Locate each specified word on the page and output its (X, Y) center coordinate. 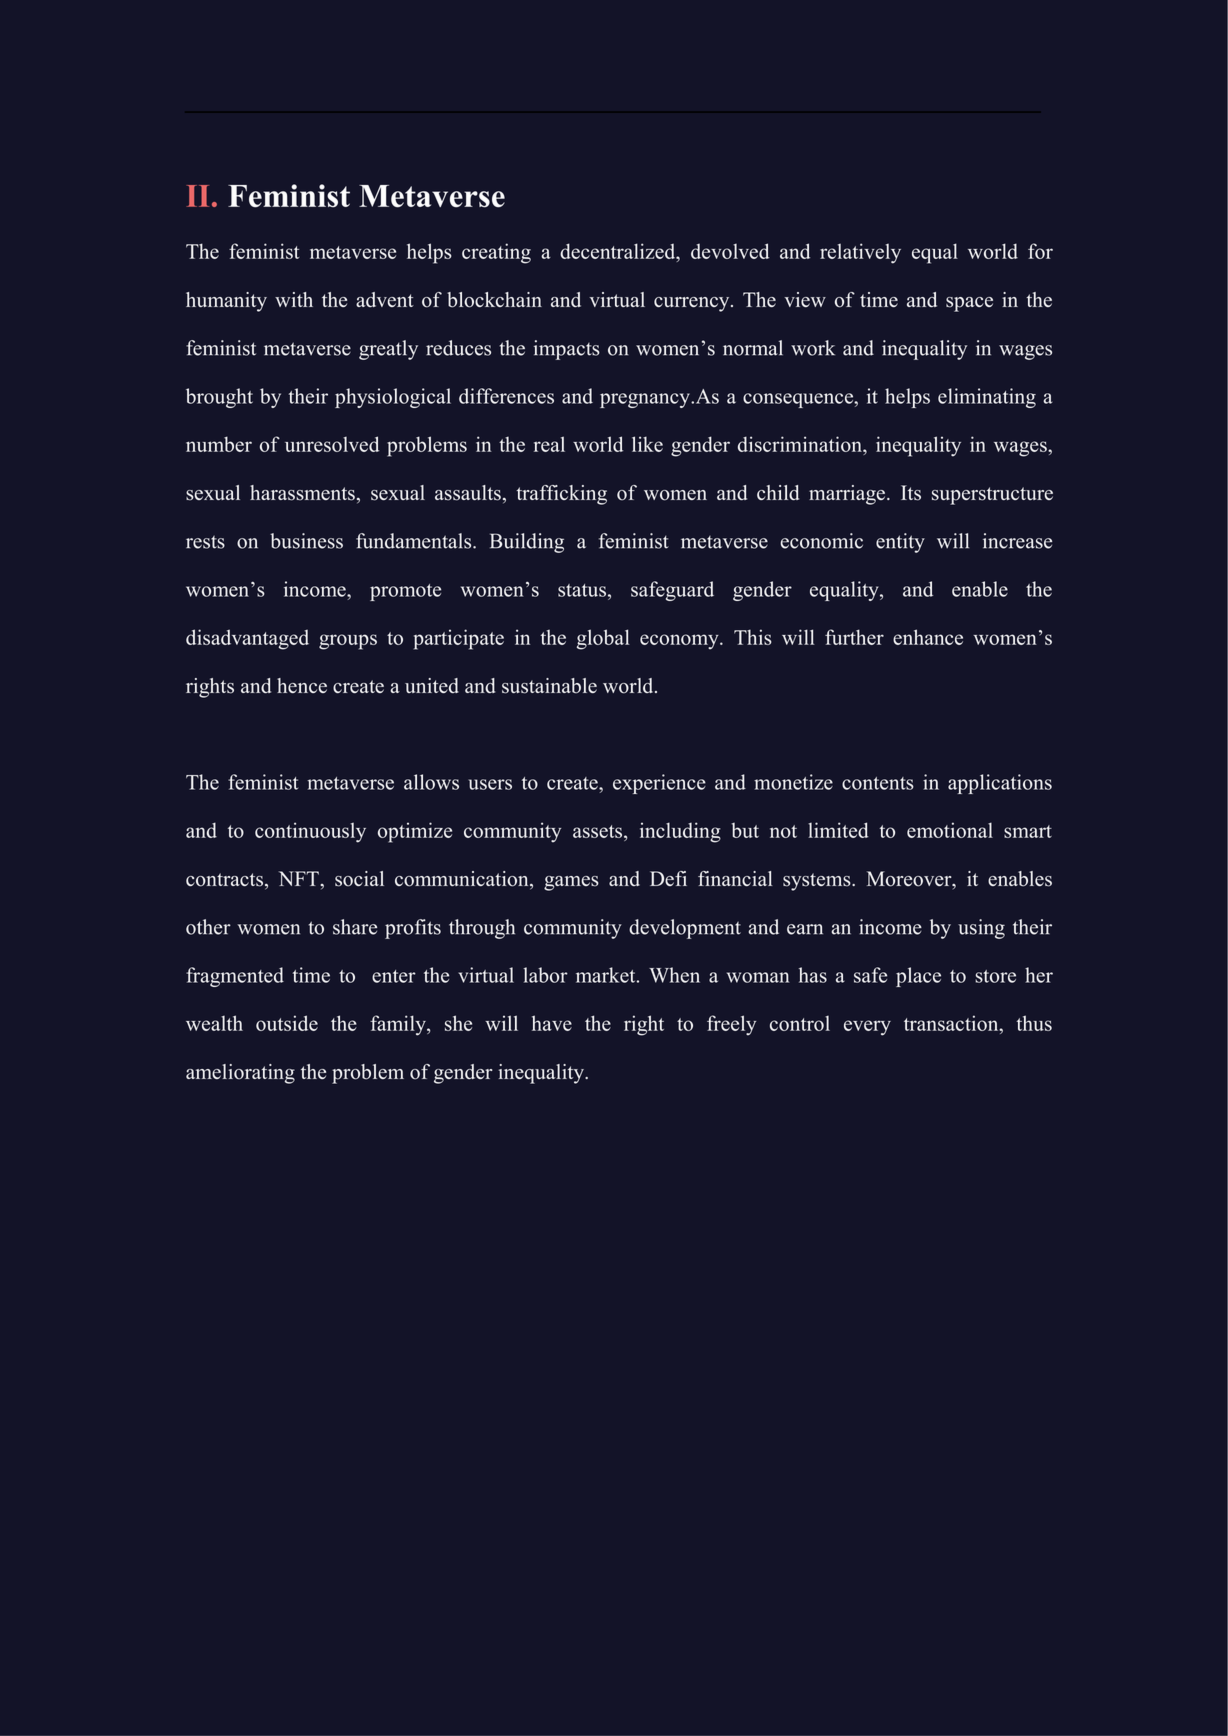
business (306, 541)
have (552, 1023)
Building (527, 543)
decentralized (619, 251)
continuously (310, 832)
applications (1000, 784)
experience (659, 784)
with (294, 299)
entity (900, 543)
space (969, 304)
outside (287, 1023)
